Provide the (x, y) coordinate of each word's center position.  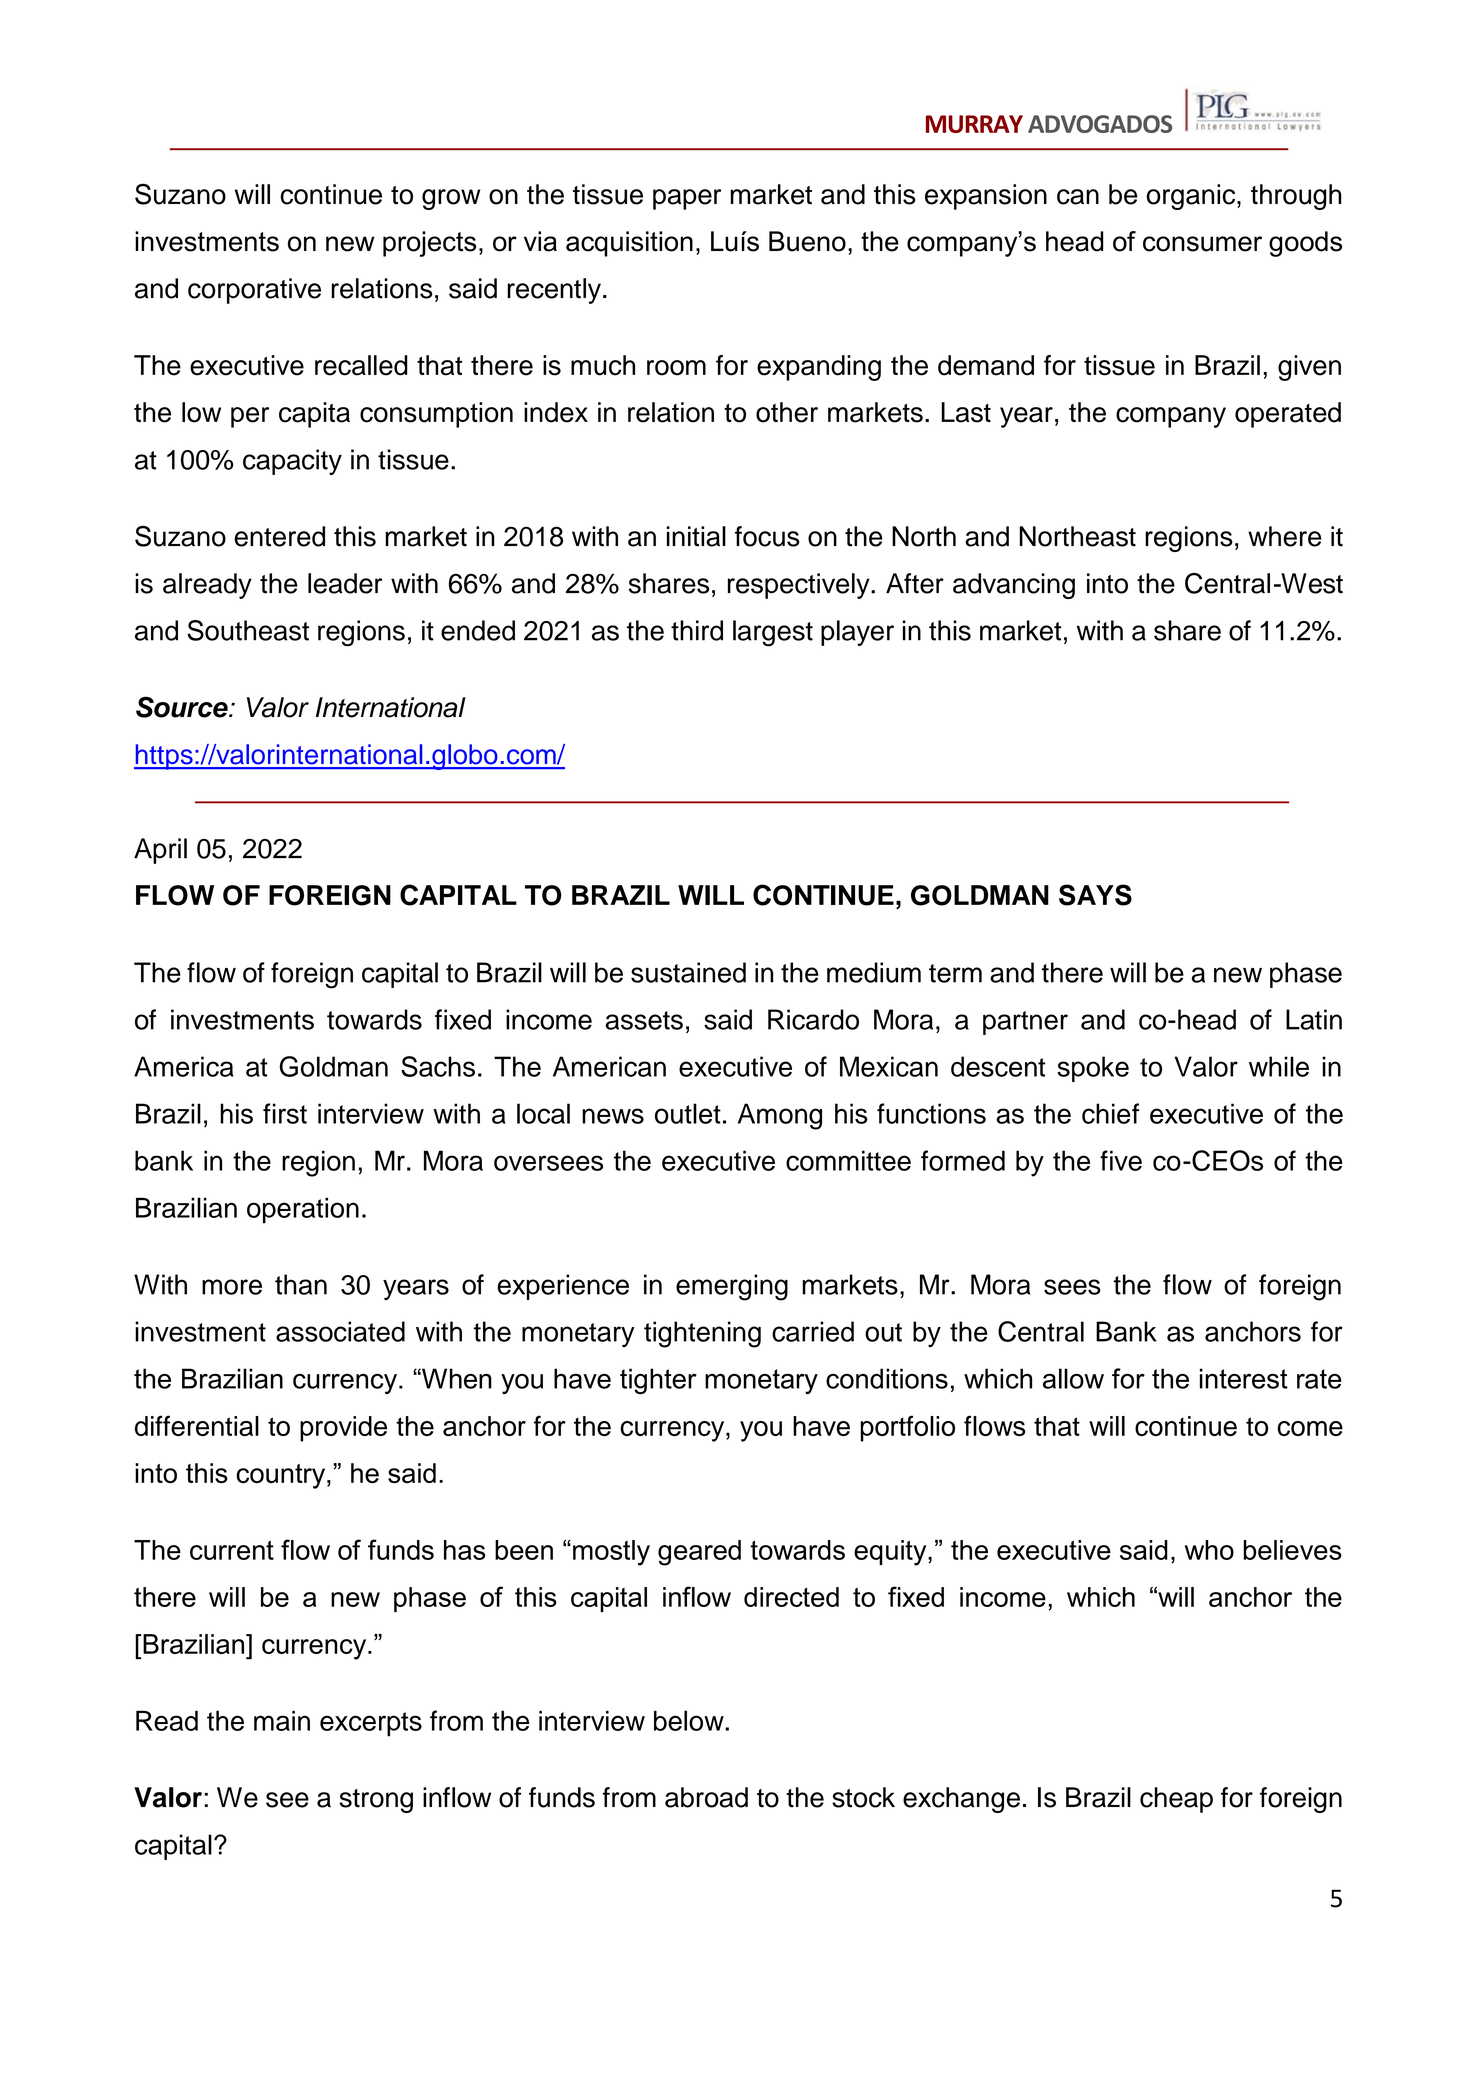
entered (279, 536)
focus (767, 536)
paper (687, 199)
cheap (1176, 1800)
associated (340, 1331)
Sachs (438, 1066)
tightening (702, 1334)
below (690, 1720)
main (282, 1720)
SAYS (1095, 895)
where (1284, 536)
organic (1192, 197)
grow (451, 199)
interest (1244, 1378)
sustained (688, 972)
